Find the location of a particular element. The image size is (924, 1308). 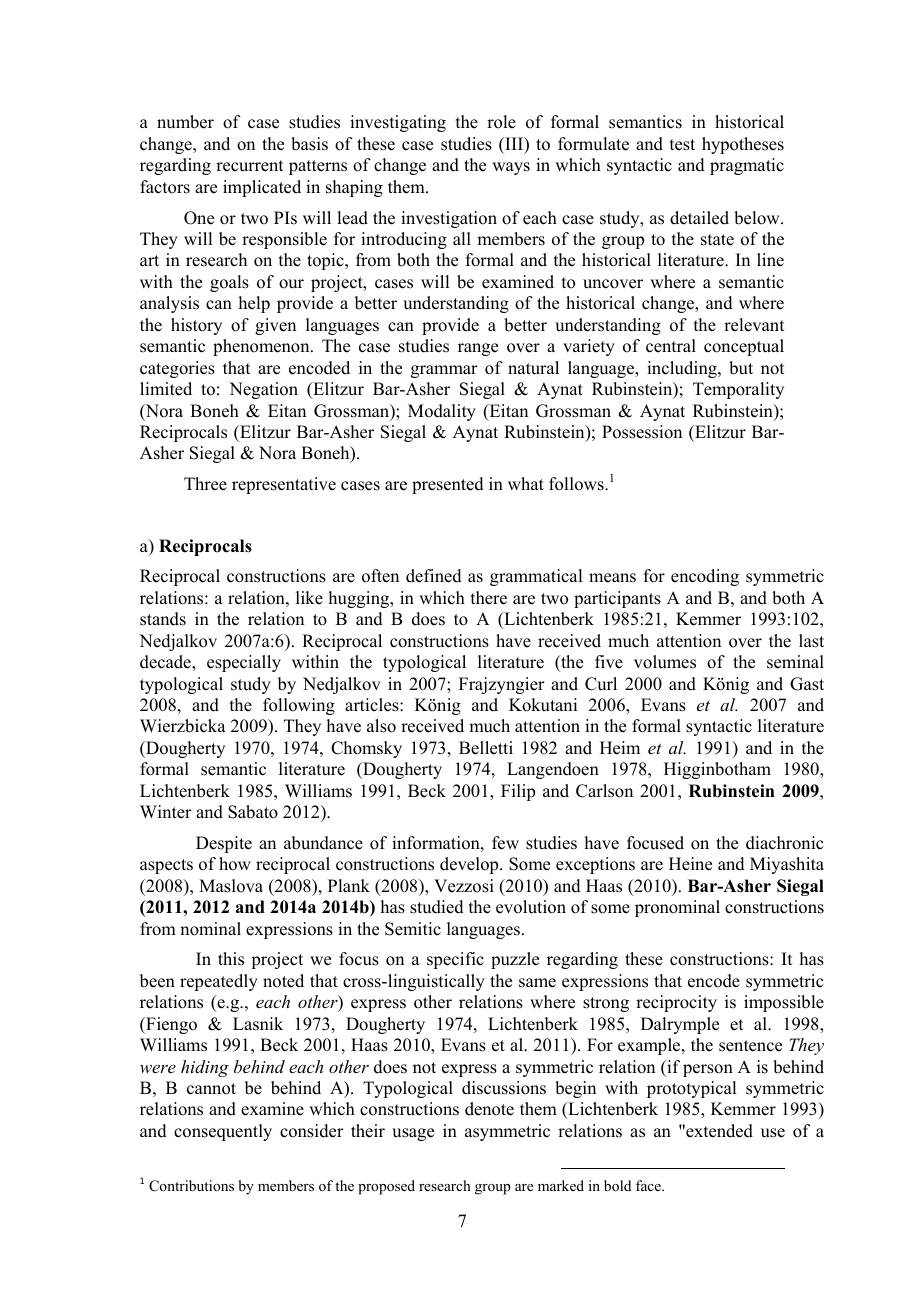

prototypical is located at coordinates (691, 1089).
